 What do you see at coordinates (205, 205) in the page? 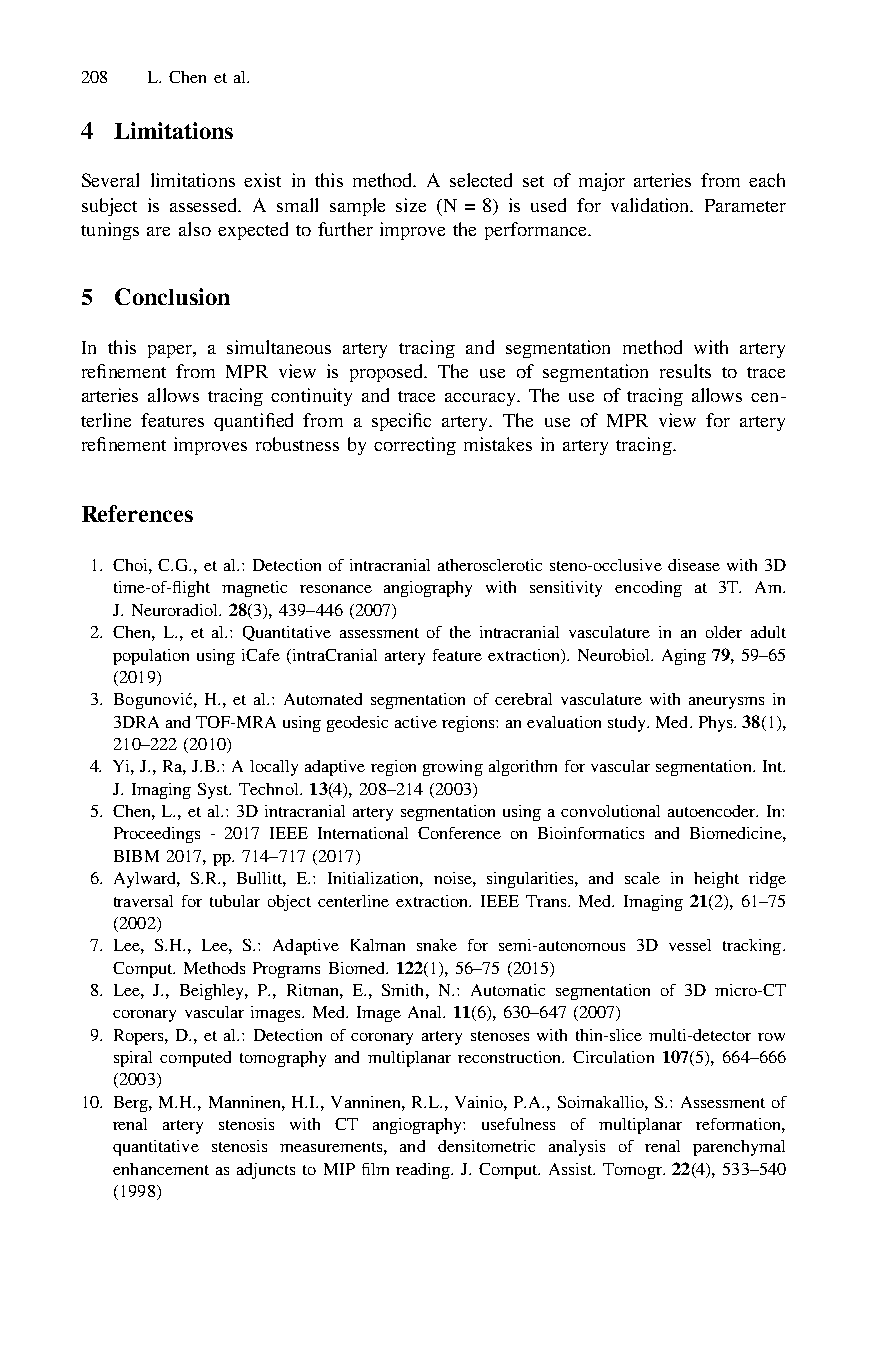
I see `assessed` at bounding box center [205, 205].
